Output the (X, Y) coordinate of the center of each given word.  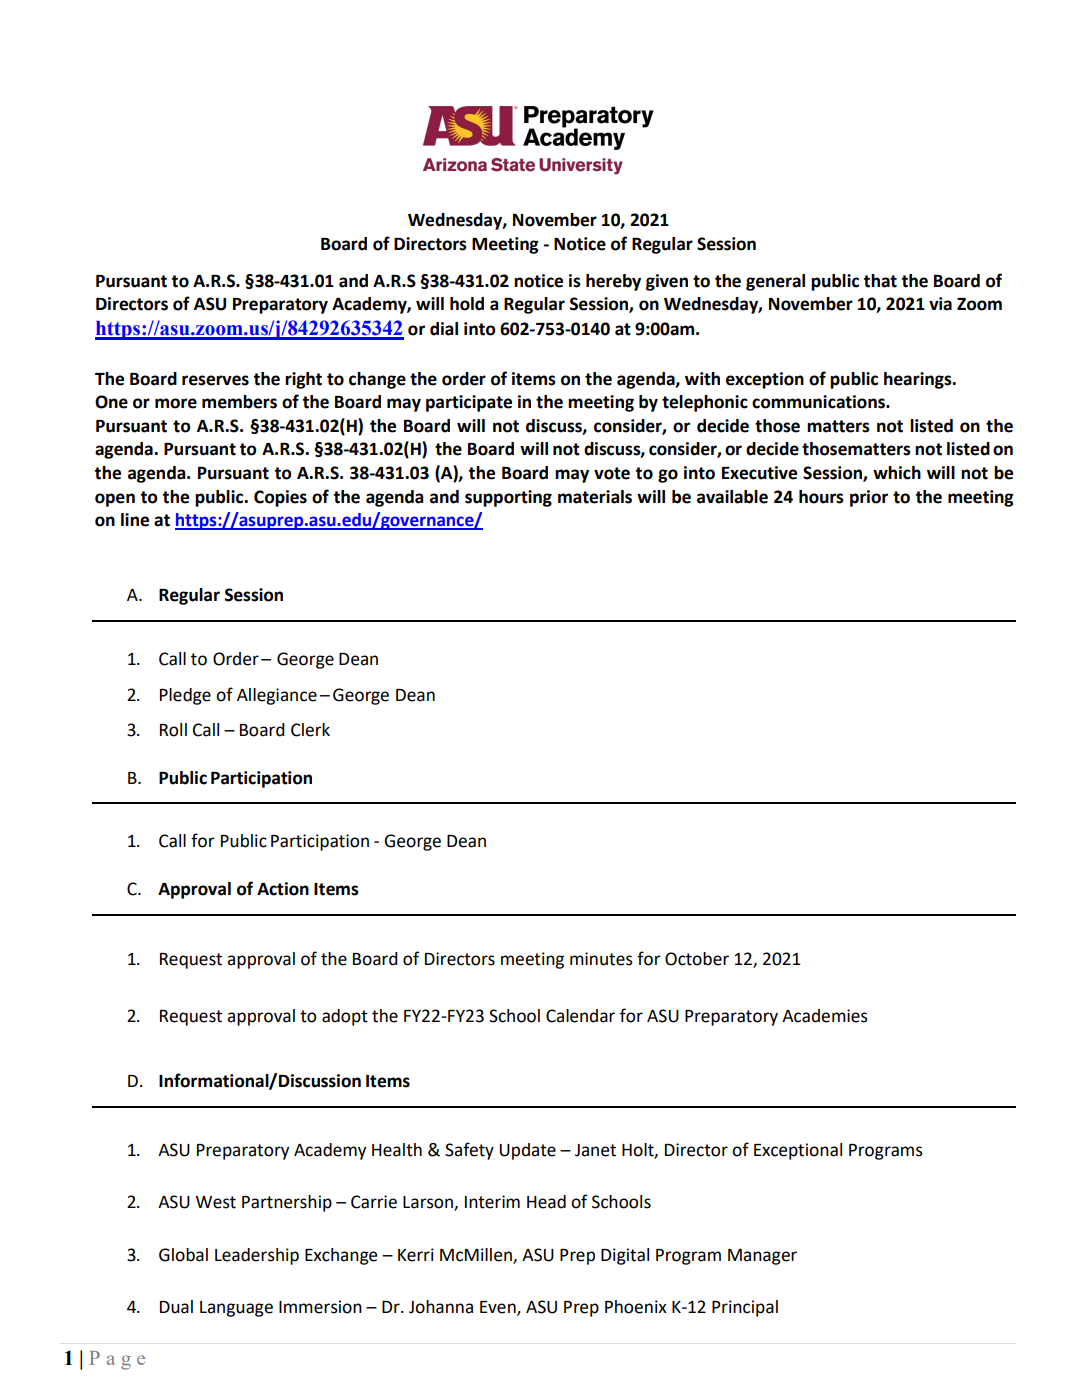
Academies (825, 1016)
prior (869, 498)
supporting (508, 498)
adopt (345, 1017)
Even (499, 1308)
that (880, 281)
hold (467, 304)
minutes (601, 959)
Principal (745, 1308)
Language (236, 1309)
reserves (215, 380)
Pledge (185, 696)
